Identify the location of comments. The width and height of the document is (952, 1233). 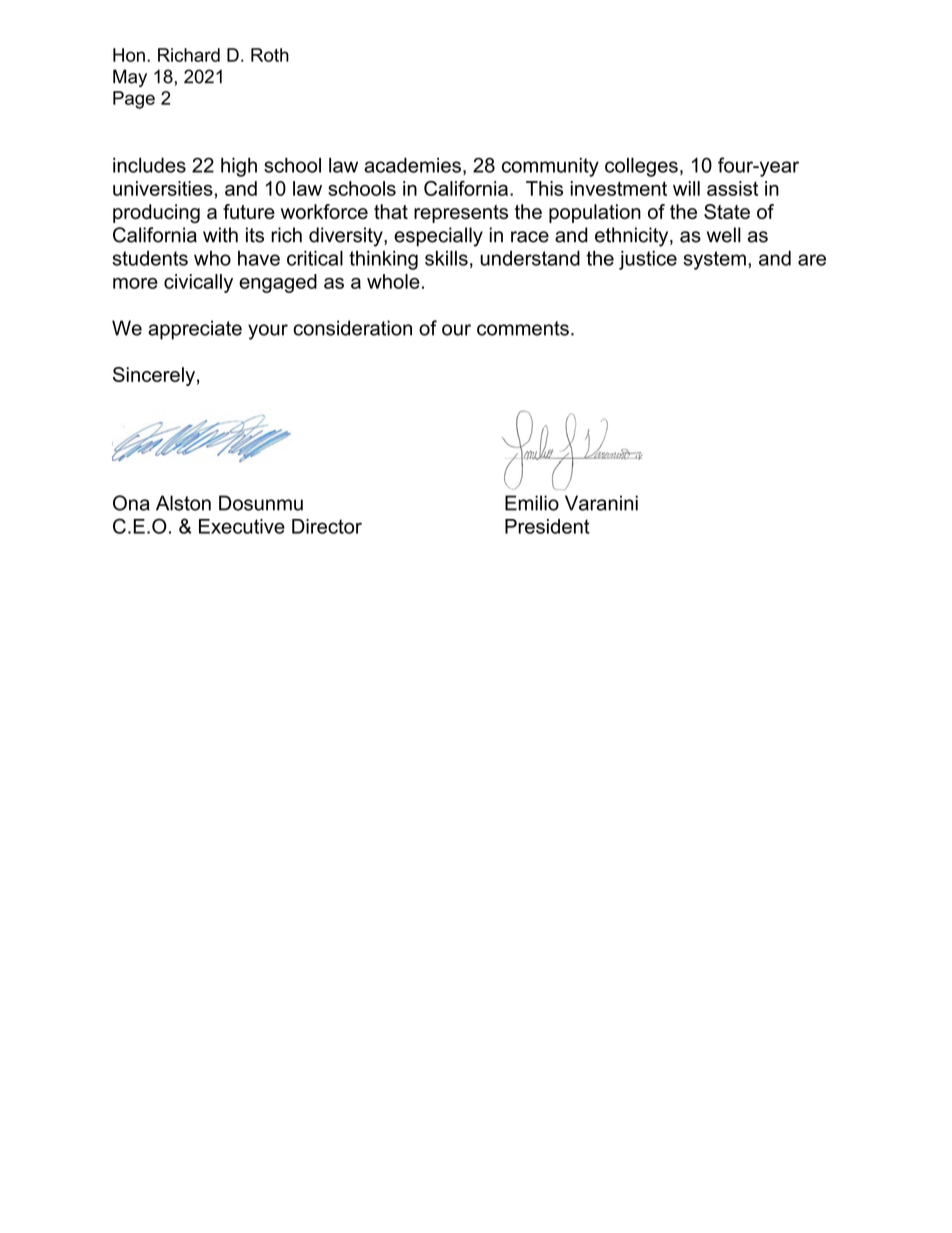
(523, 328).
